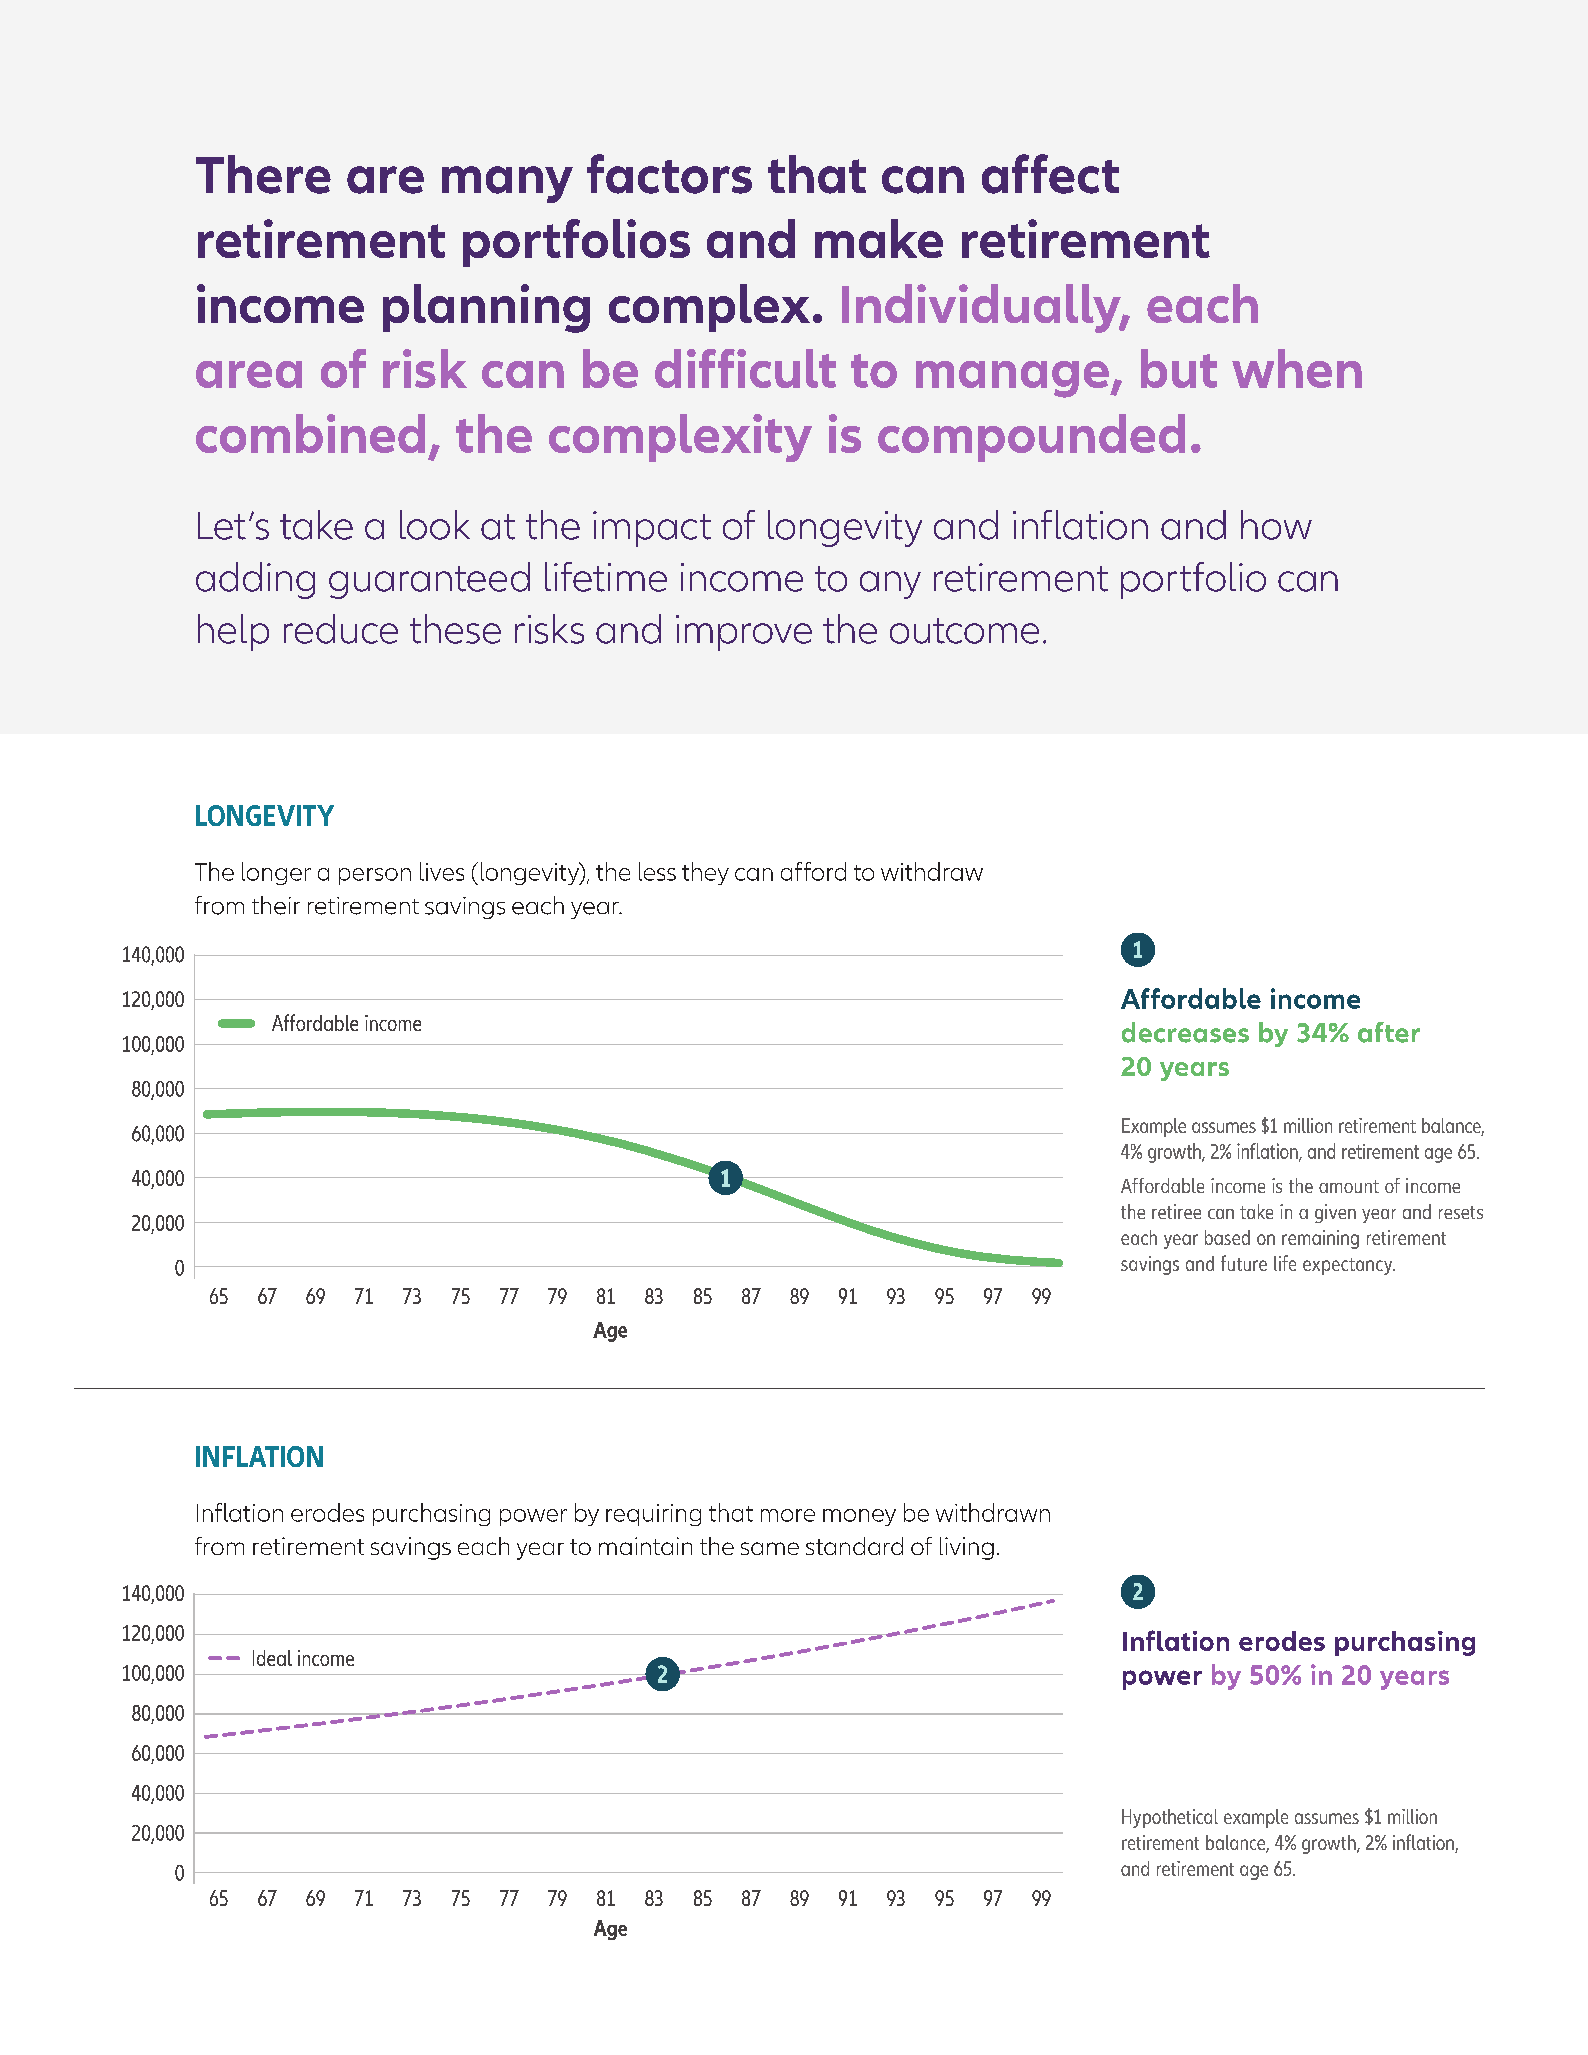 The width and height of the document is (1588, 2055). I want to click on make, so click(879, 238).
